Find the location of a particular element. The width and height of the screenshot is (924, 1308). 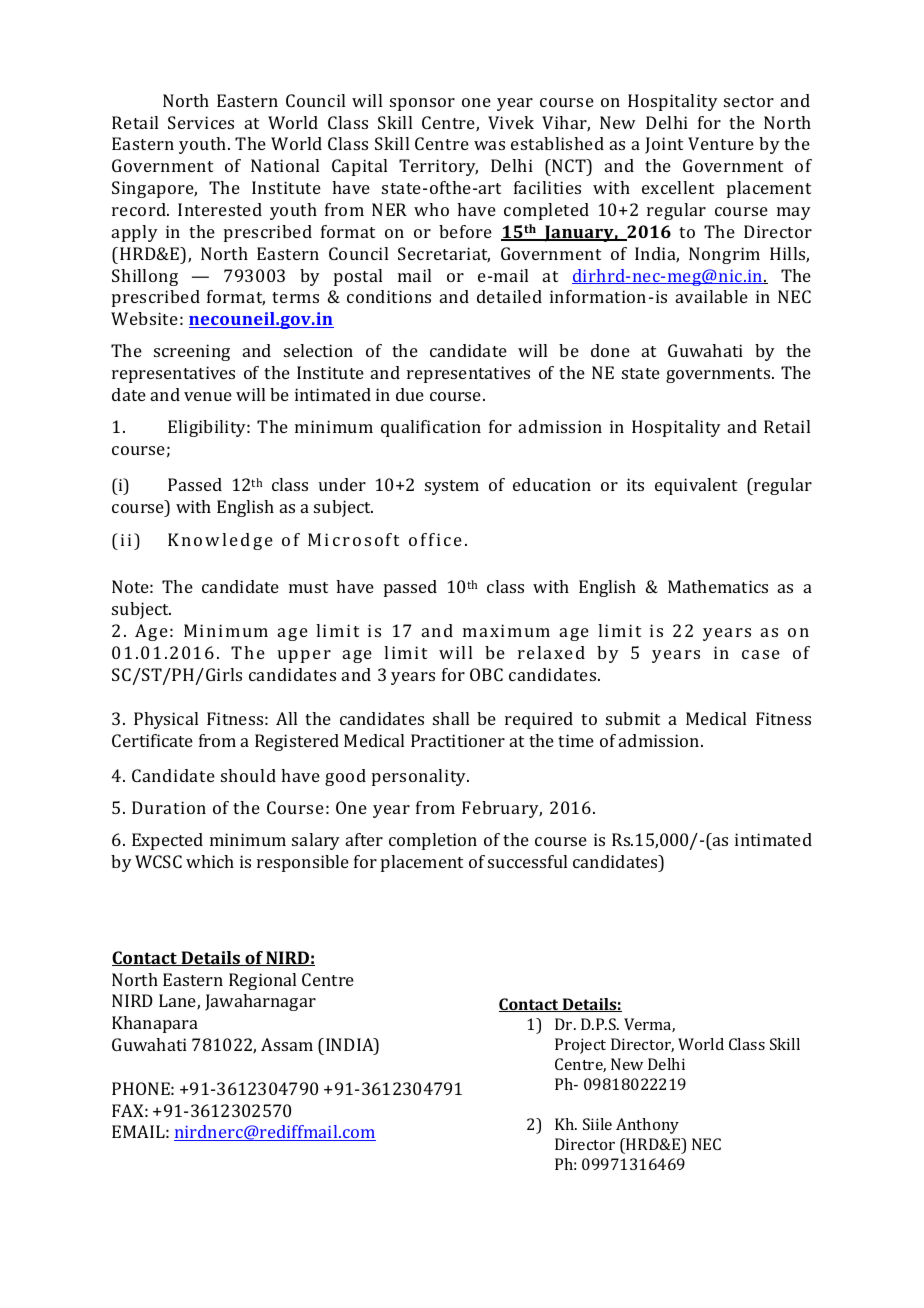

Venture is located at coordinates (721, 143).
